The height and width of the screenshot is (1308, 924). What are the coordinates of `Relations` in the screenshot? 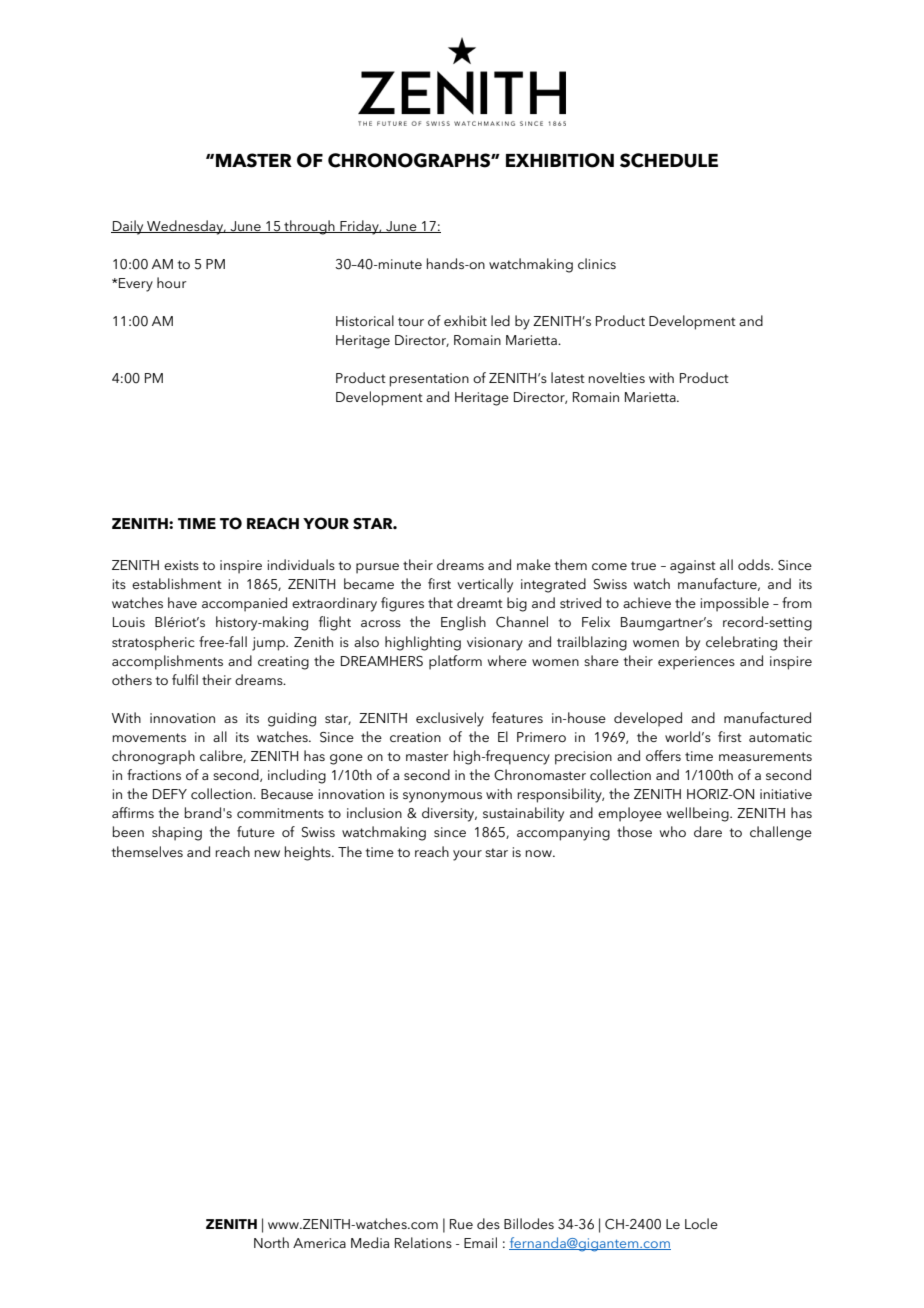 It's located at (423, 1242).
